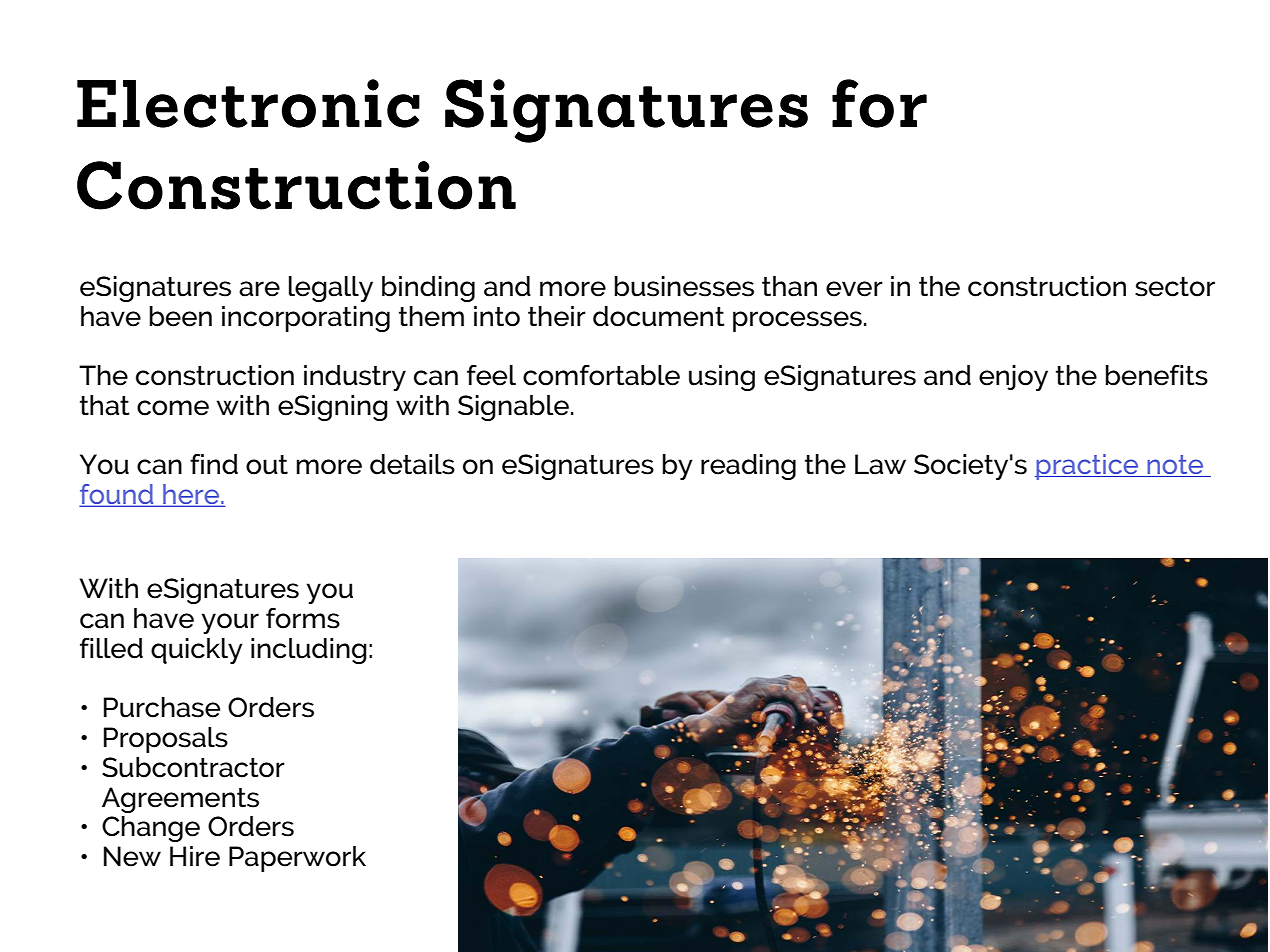  Describe the element at coordinates (601, 375) in the document. I see `comfortable` at that location.
